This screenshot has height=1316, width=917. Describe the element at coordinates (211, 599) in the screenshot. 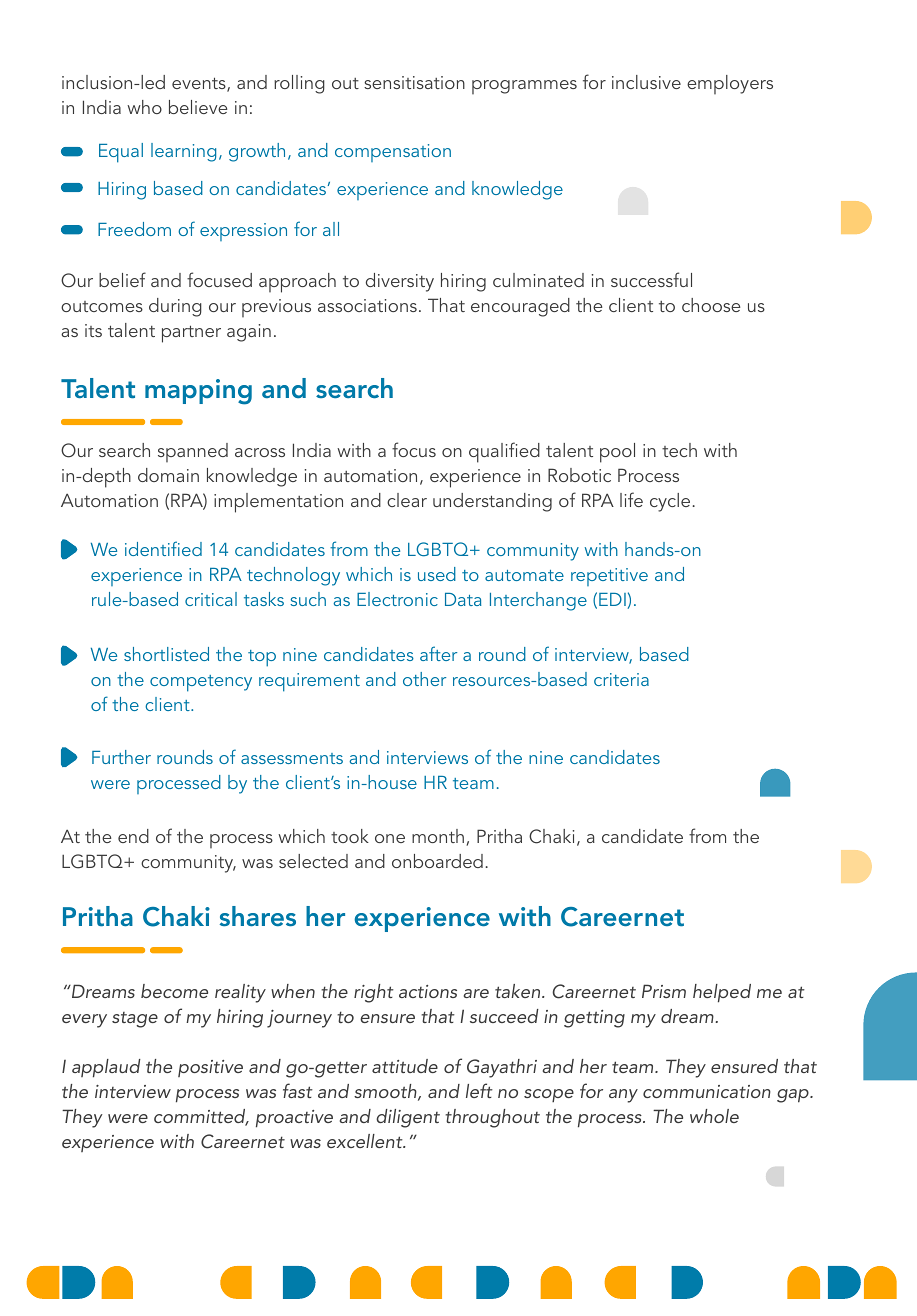

I see `critical` at that location.
